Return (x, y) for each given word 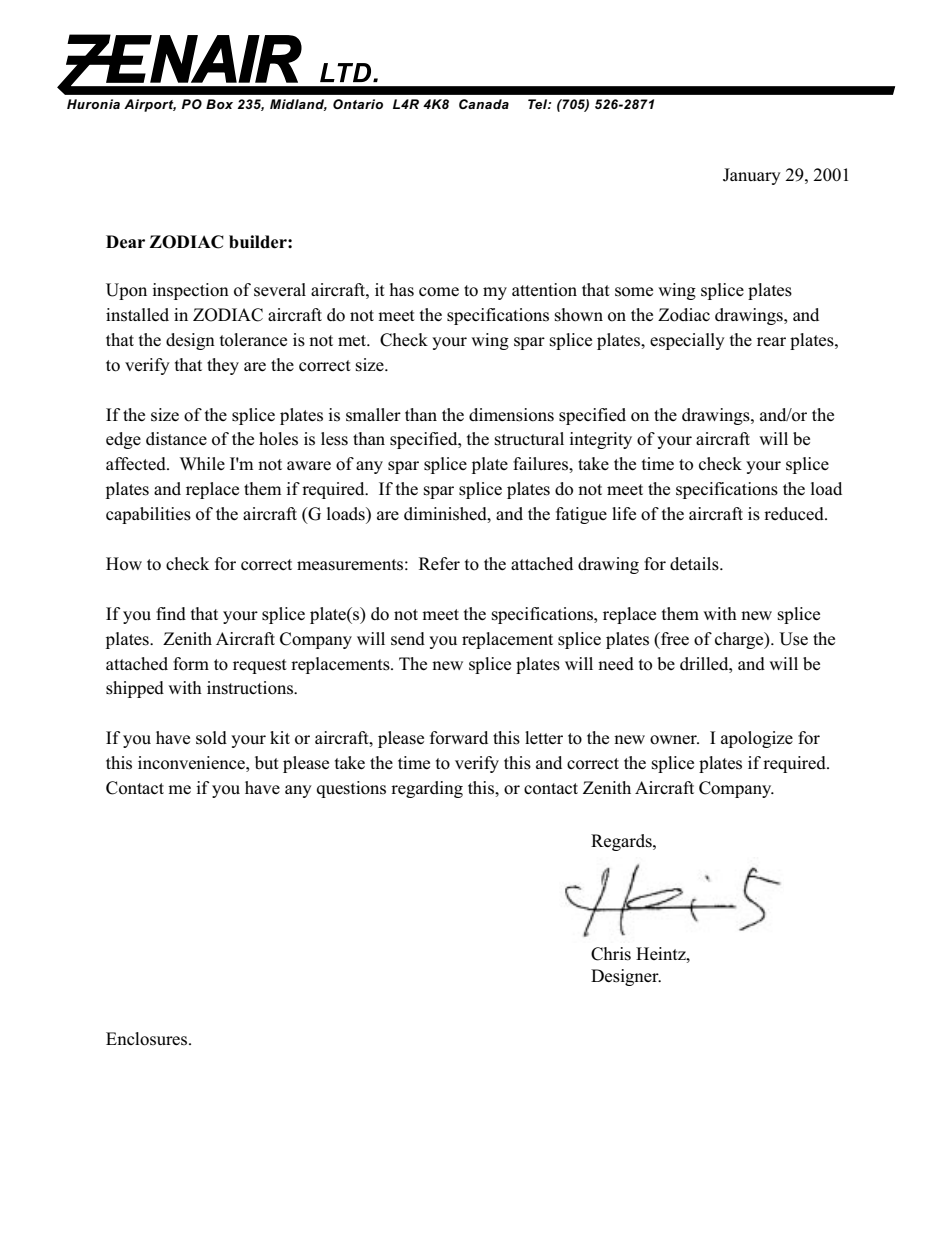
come (439, 292)
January (752, 176)
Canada (484, 104)
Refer (439, 563)
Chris (611, 954)
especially (687, 341)
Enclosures (148, 1039)
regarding (427, 789)
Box (219, 104)
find (171, 613)
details (695, 564)
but (267, 762)
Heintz (662, 953)
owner (674, 740)
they (223, 366)
